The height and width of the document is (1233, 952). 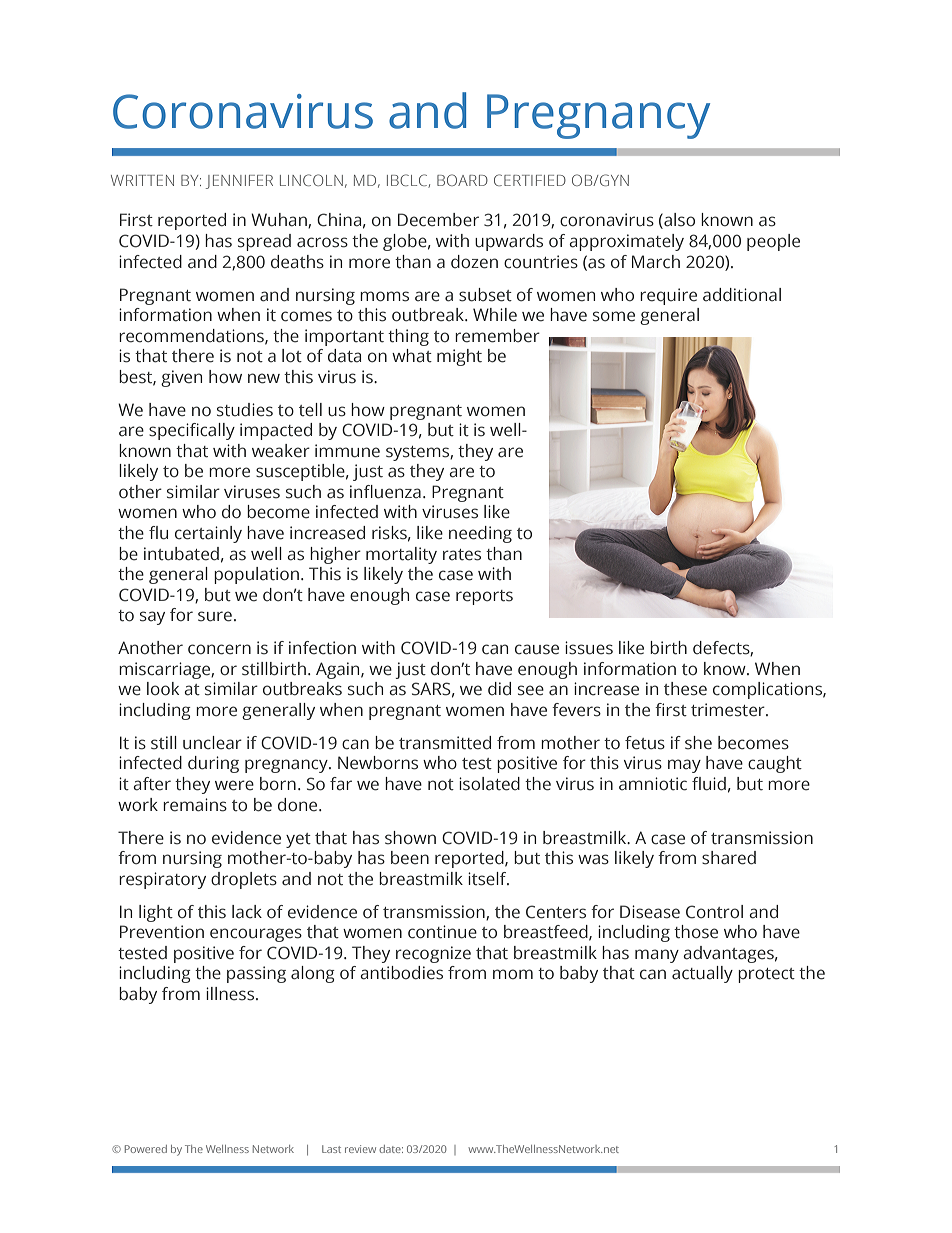 I want to click on rates, so click(x=462, y=555).
